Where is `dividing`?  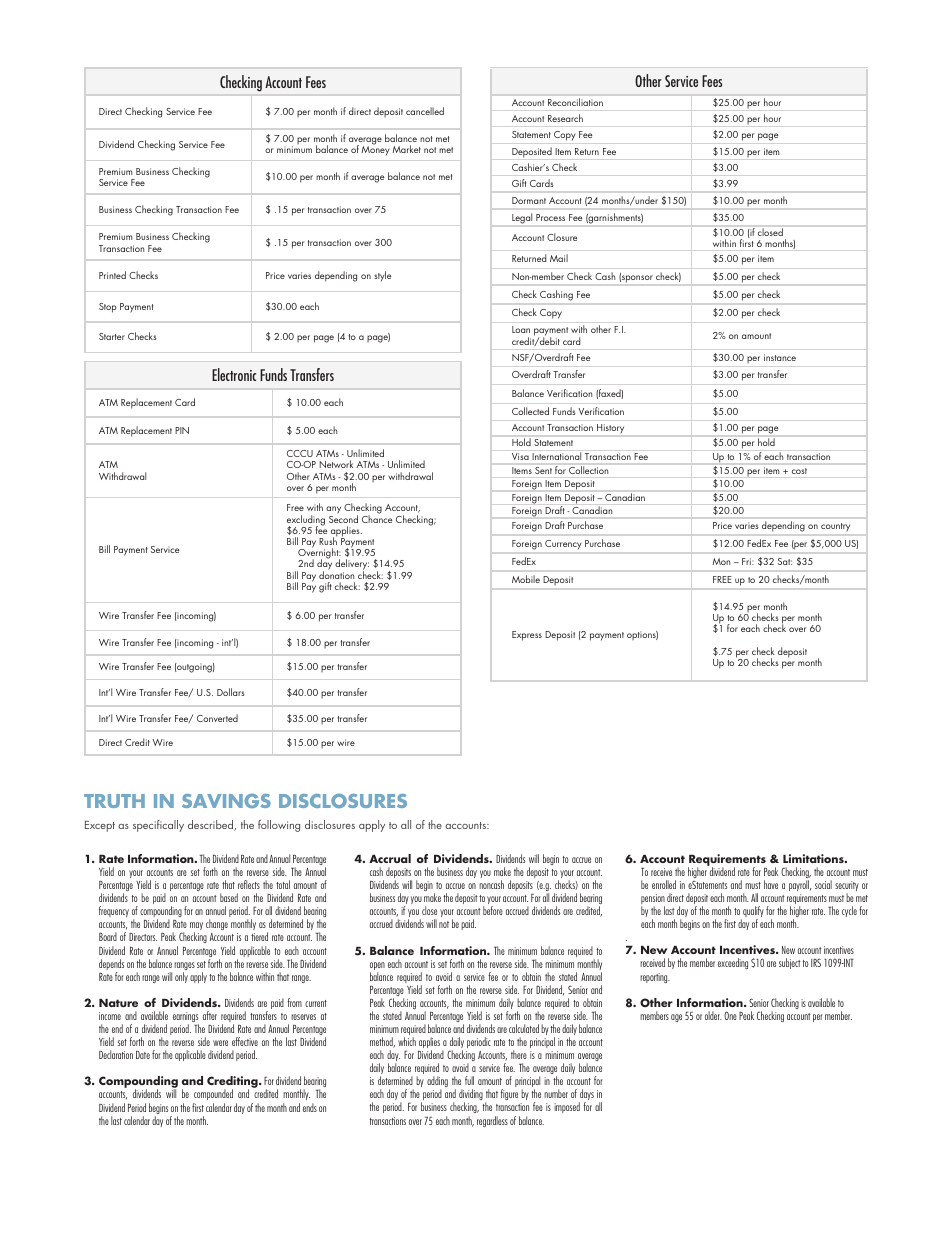 dividing is located at coordinates (471, 1096).
